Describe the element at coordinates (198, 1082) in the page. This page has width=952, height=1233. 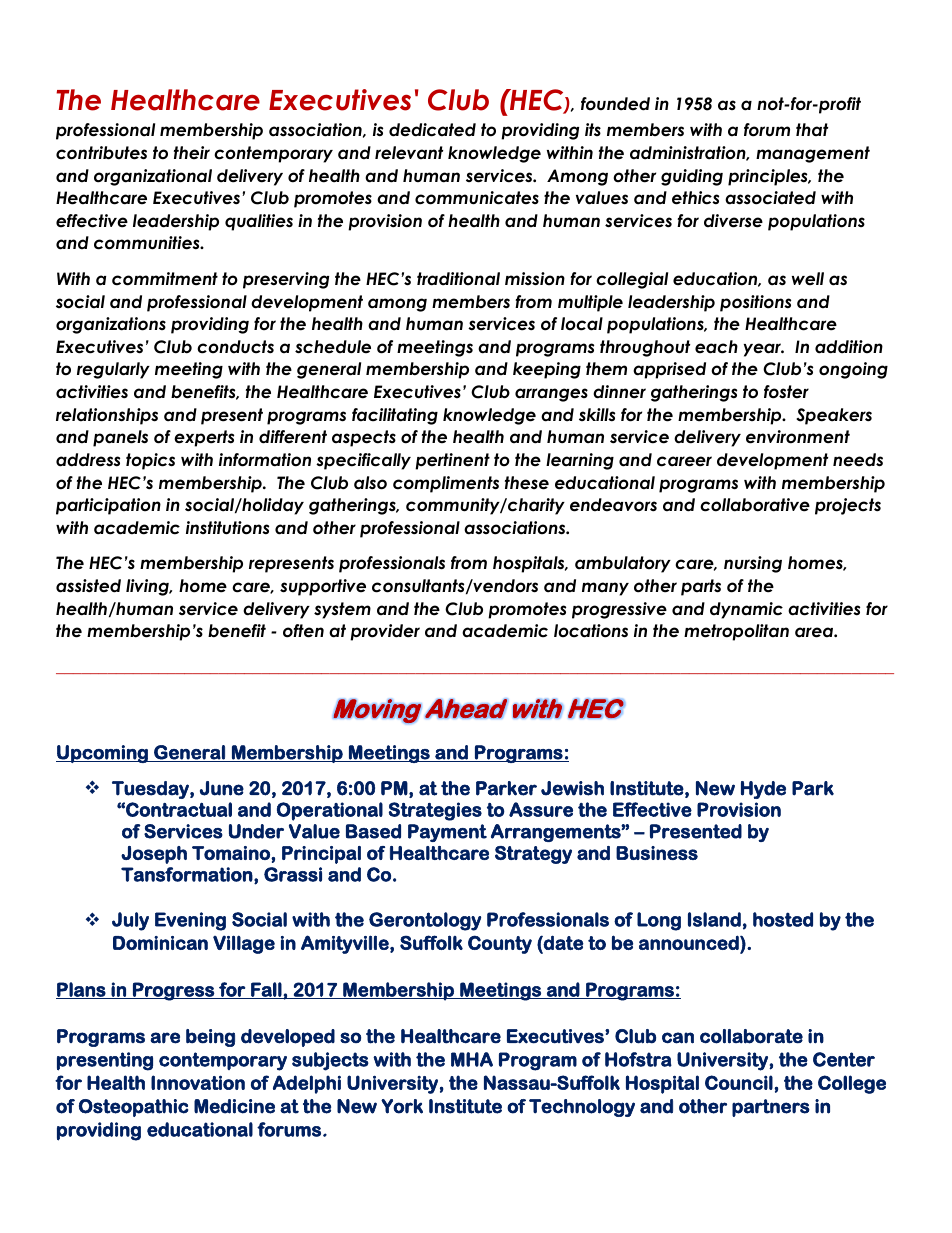
I see `Innovation` at that location.
